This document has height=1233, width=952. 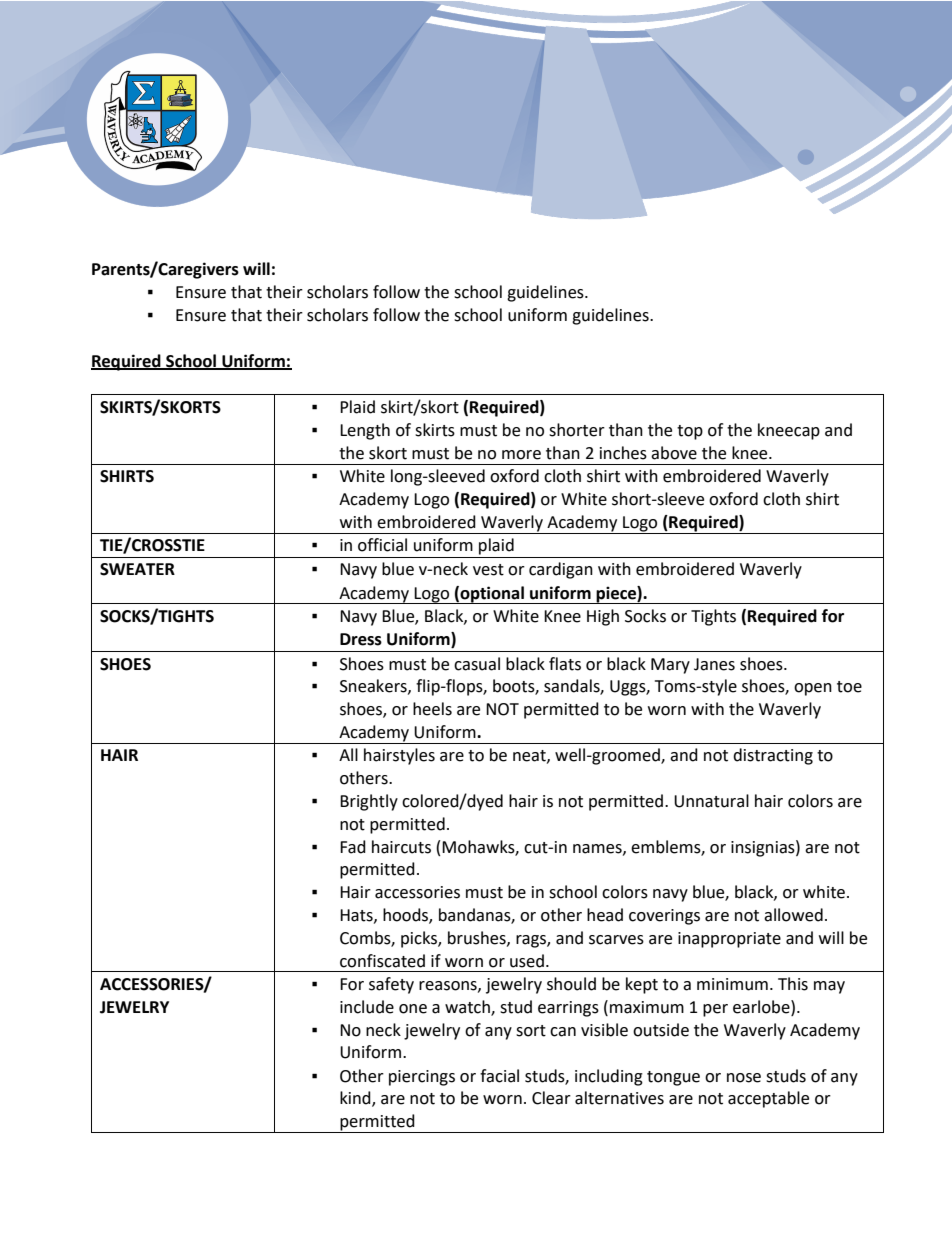 What do you see at coordinates (488, 570) in the document?
I see `vest` at bounding box center [488, 570].
